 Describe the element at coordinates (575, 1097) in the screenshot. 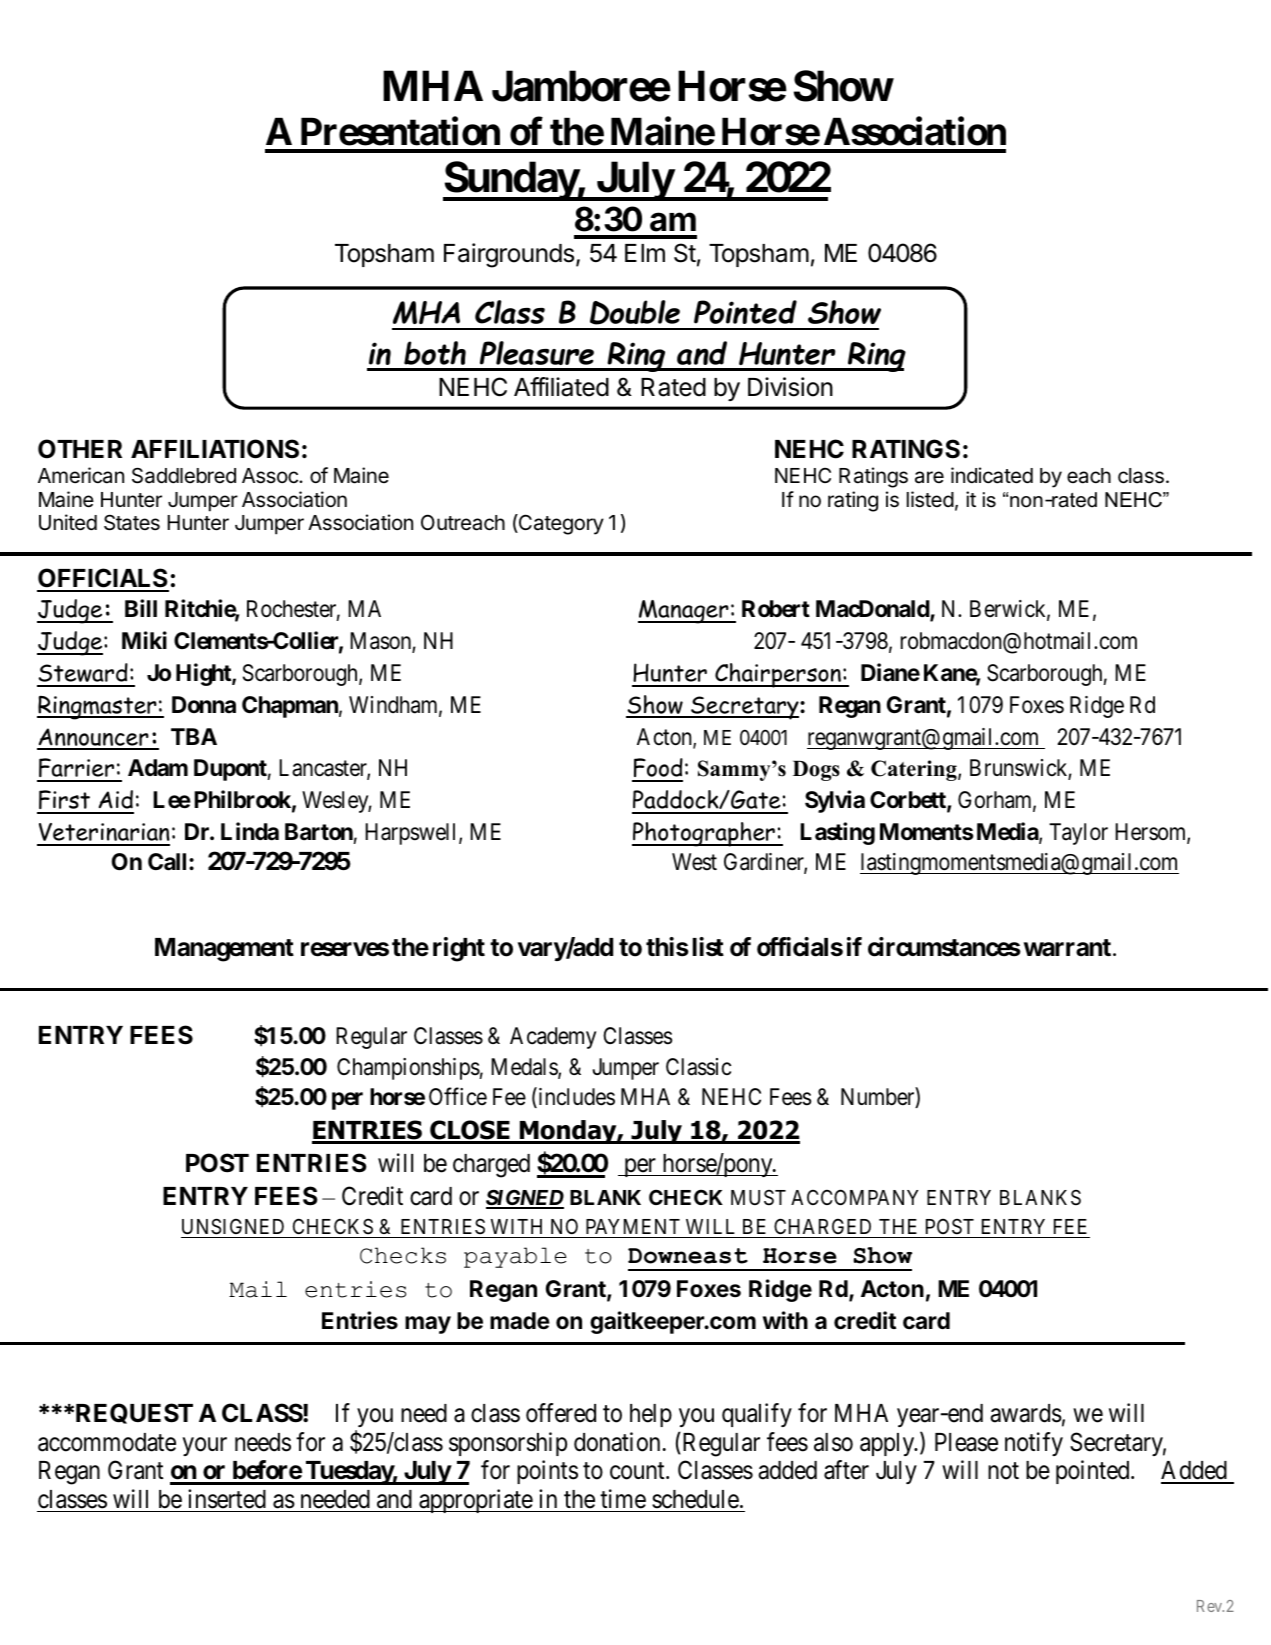

I see `includes` at that location.
